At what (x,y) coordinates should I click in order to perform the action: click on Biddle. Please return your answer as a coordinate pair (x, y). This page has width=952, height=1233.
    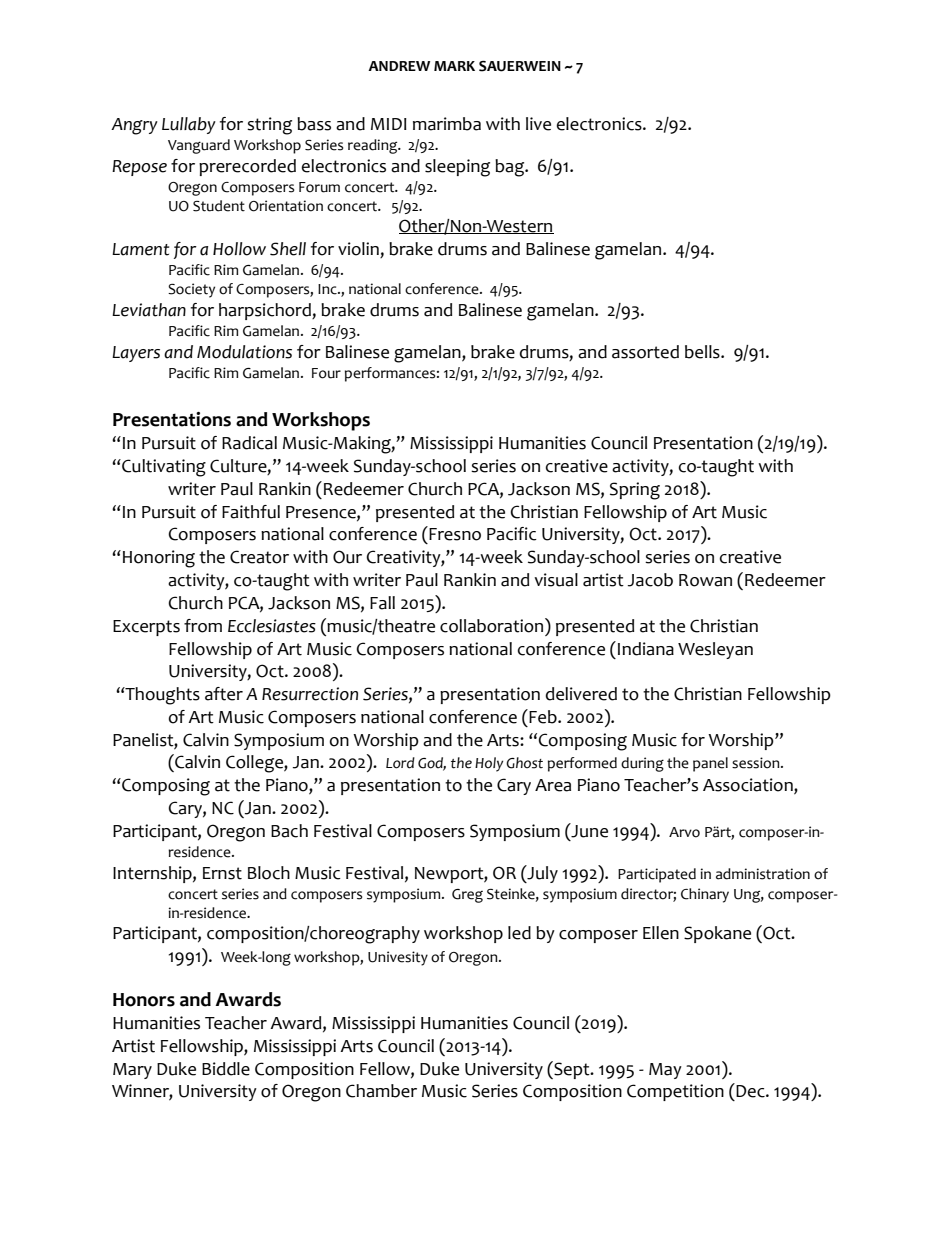
    Looking at the image, I should click on (226, 1069).
